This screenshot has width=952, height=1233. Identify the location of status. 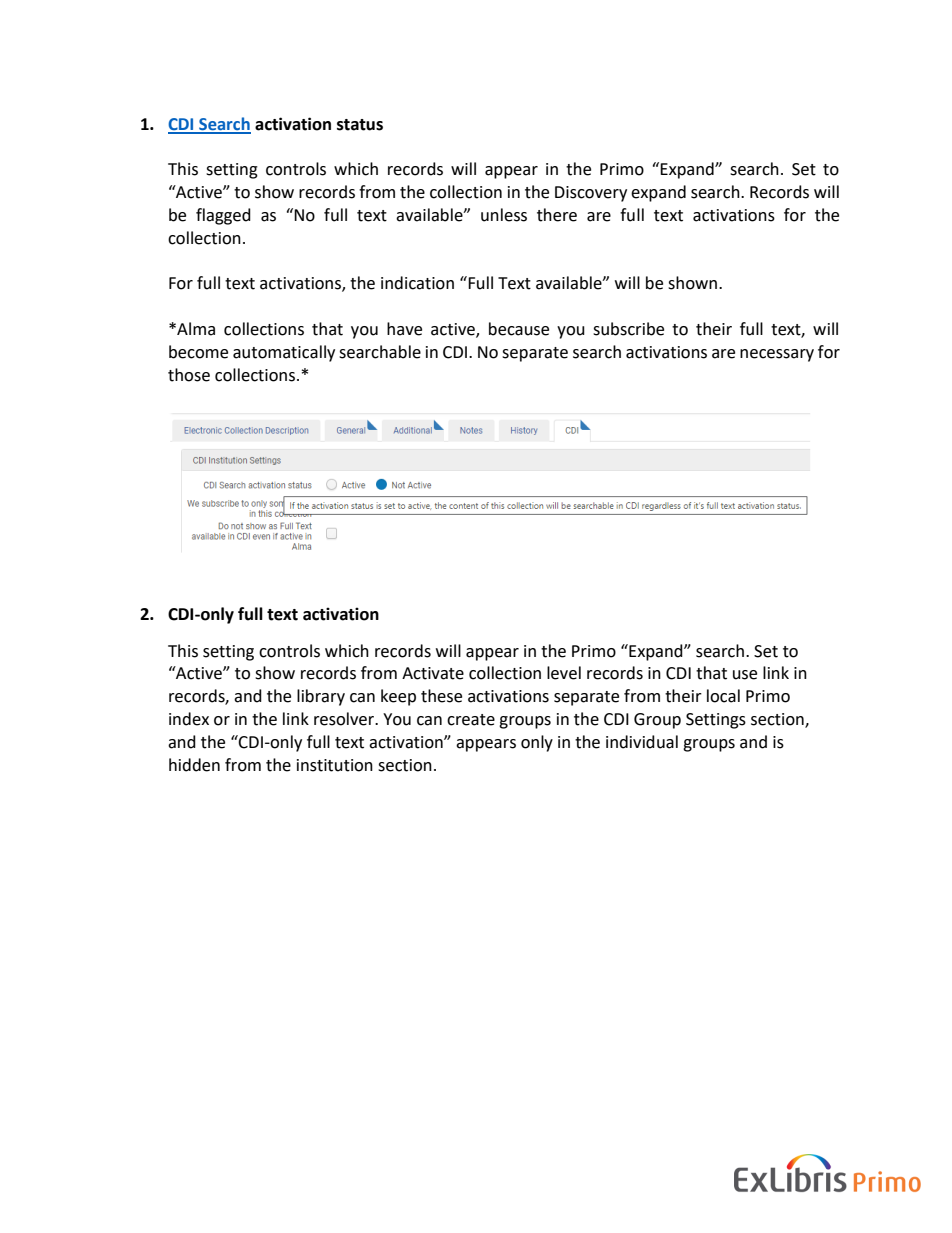
(360, 125).
